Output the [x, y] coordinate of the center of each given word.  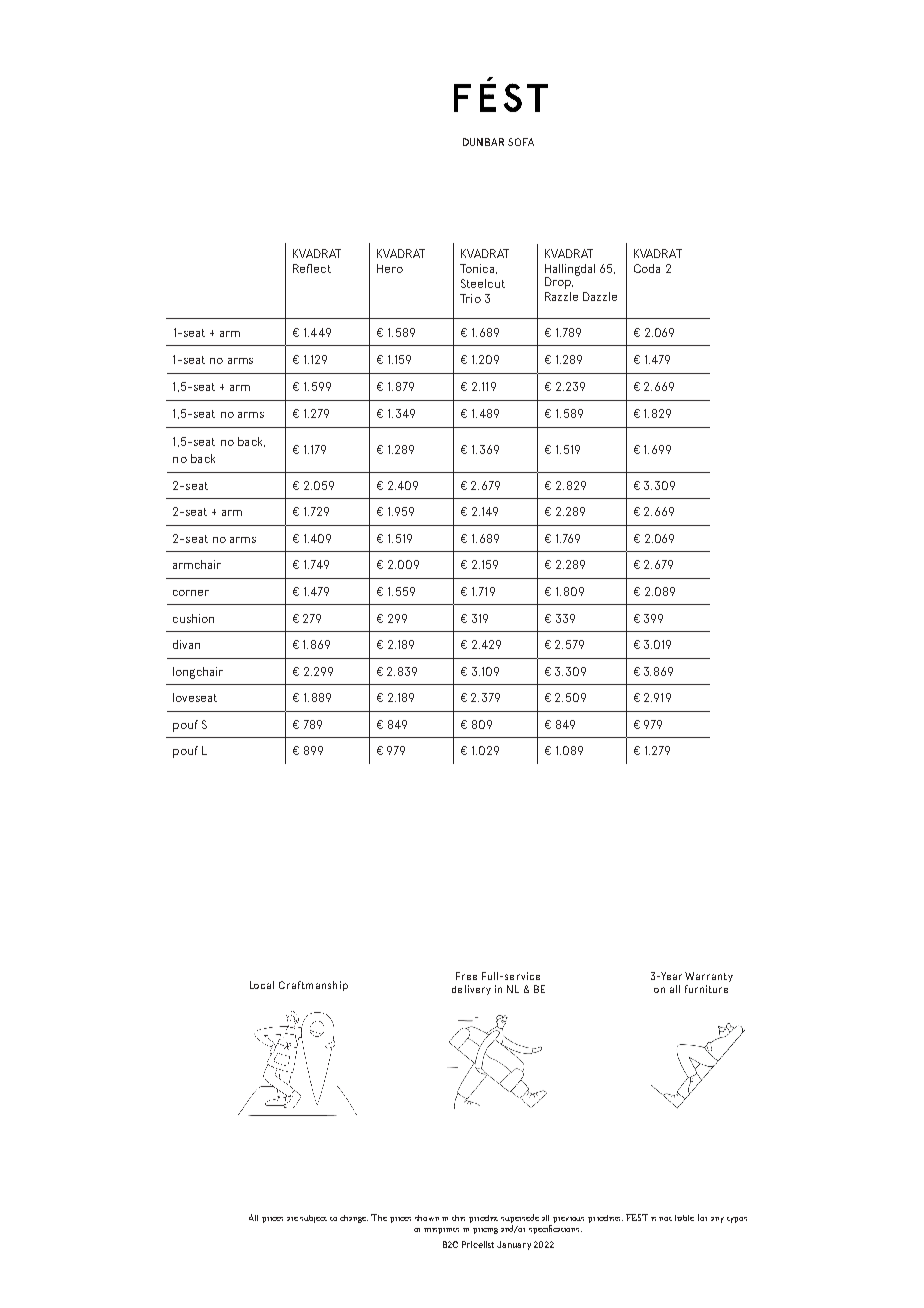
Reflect [312, 268]
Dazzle [600, 296]
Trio [470, 298]
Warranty [709, 977]
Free [466, 976]
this [458, 1218]
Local [262, 985]
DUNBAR [483, 142]
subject [313, 1219]
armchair [197, 564]
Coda [647, 268]
